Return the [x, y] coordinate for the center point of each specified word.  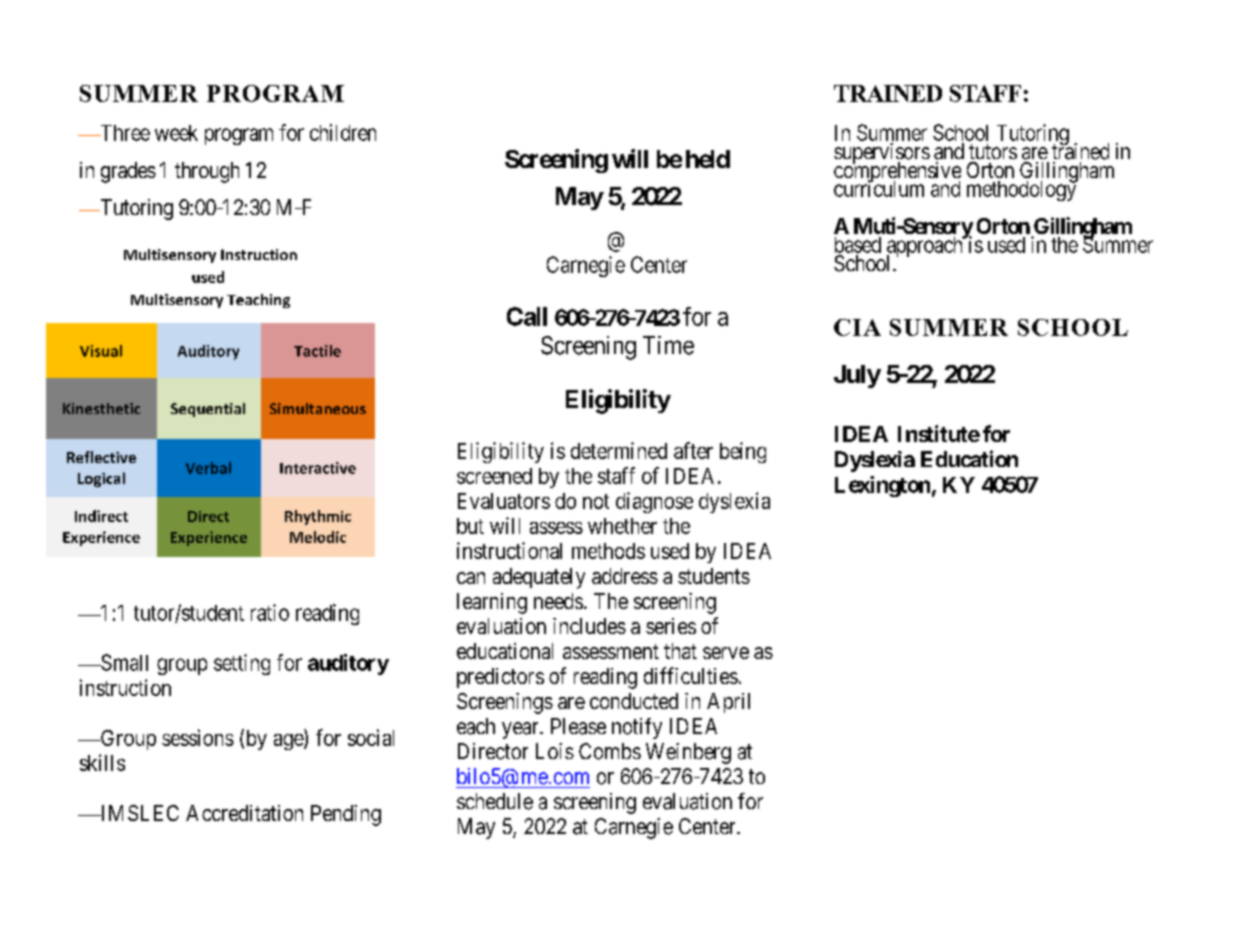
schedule [495, 801]
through [207, 172]
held [708, 159]
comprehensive [897, 173]
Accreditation [244, 813]
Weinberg [688, 753]
